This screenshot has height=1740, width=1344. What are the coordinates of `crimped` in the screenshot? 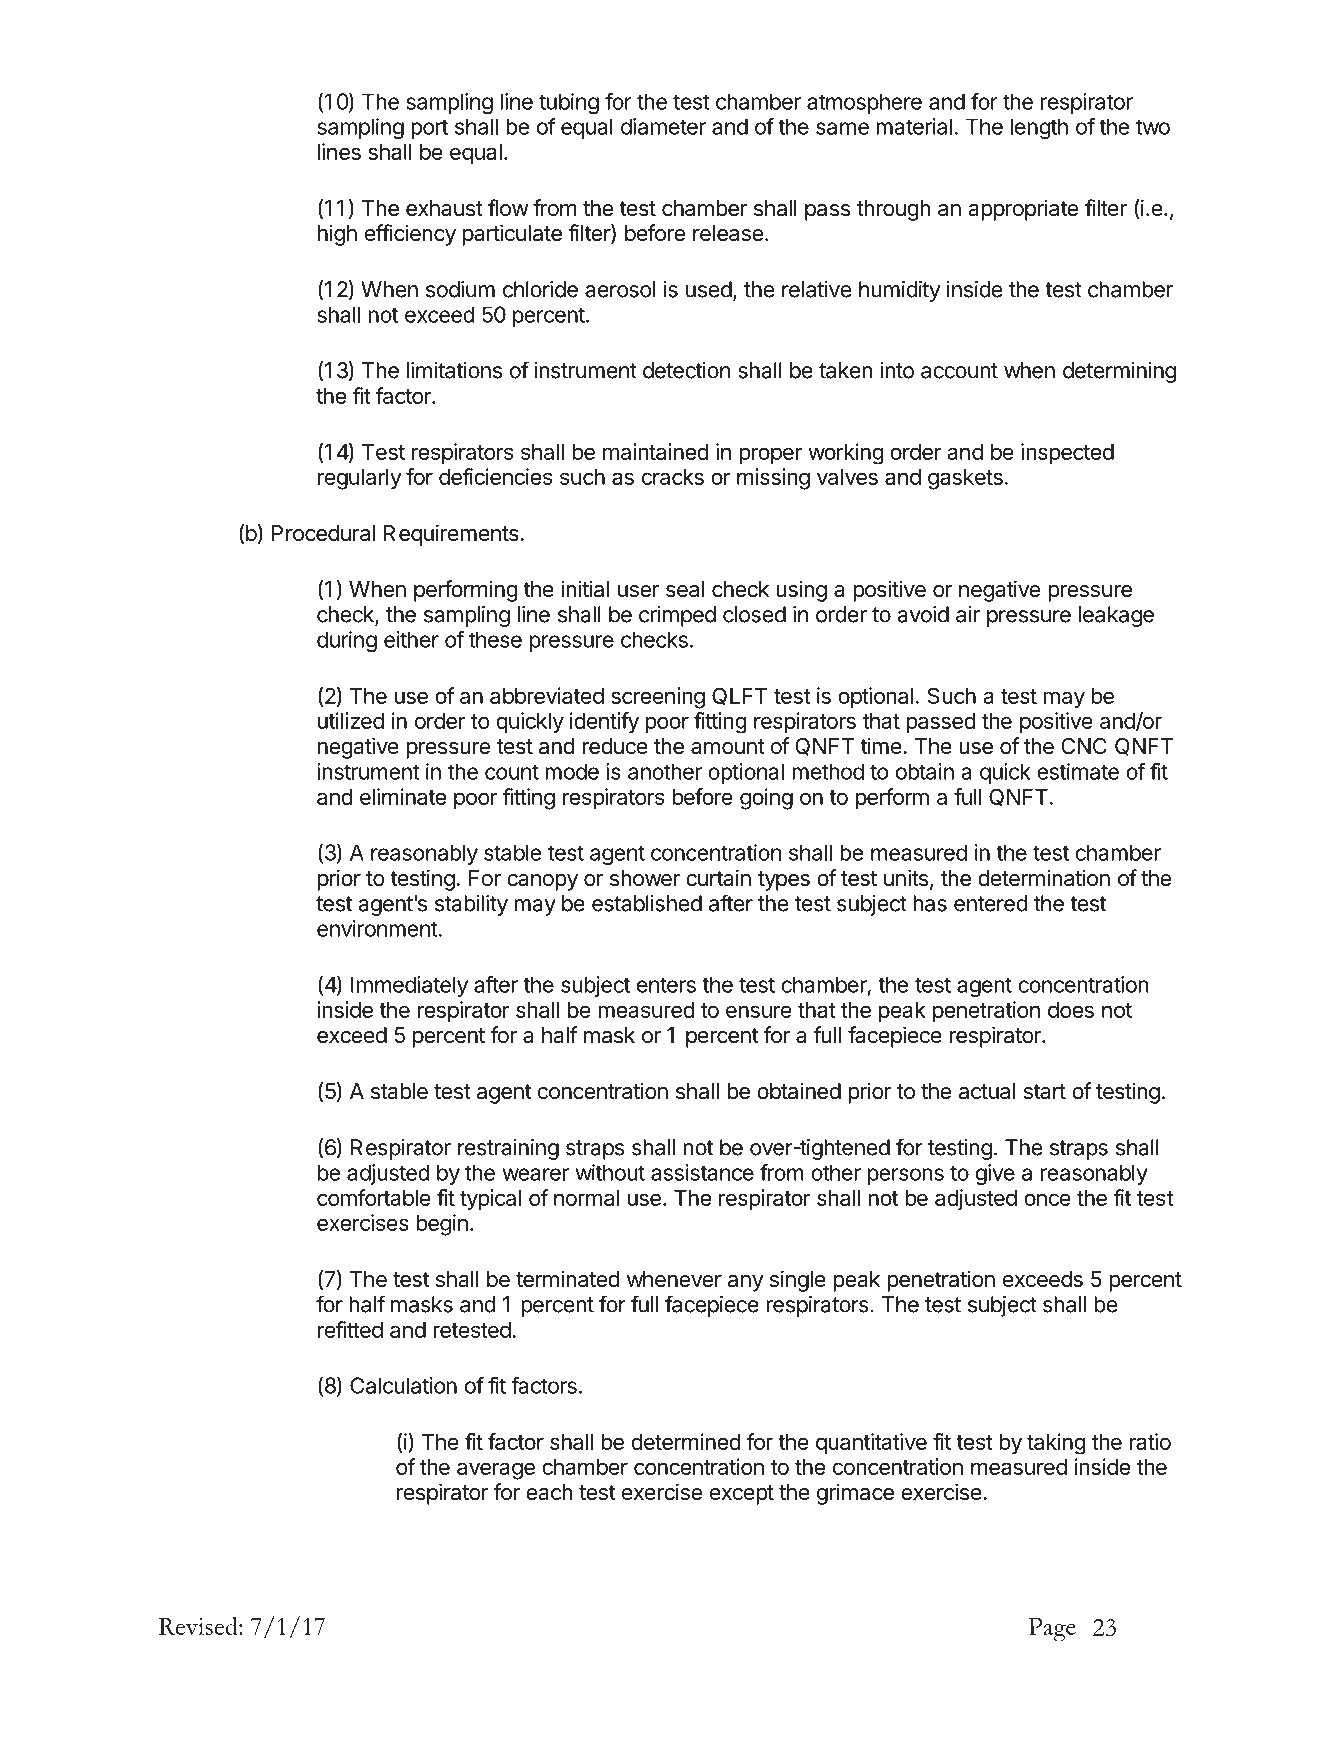 It's located at (677, 616).
